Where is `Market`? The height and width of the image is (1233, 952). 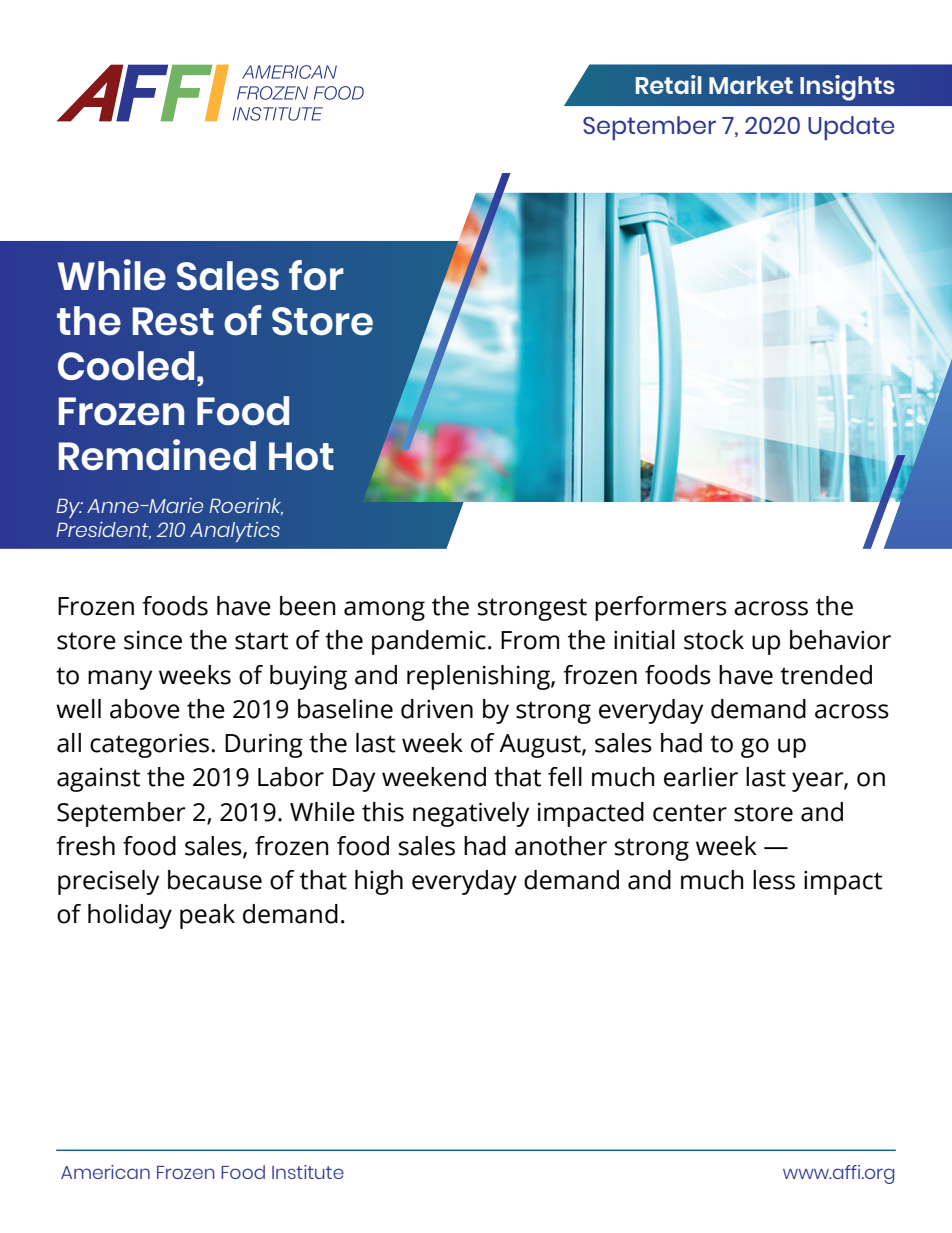 Market is located at coordinates (751, 85).
